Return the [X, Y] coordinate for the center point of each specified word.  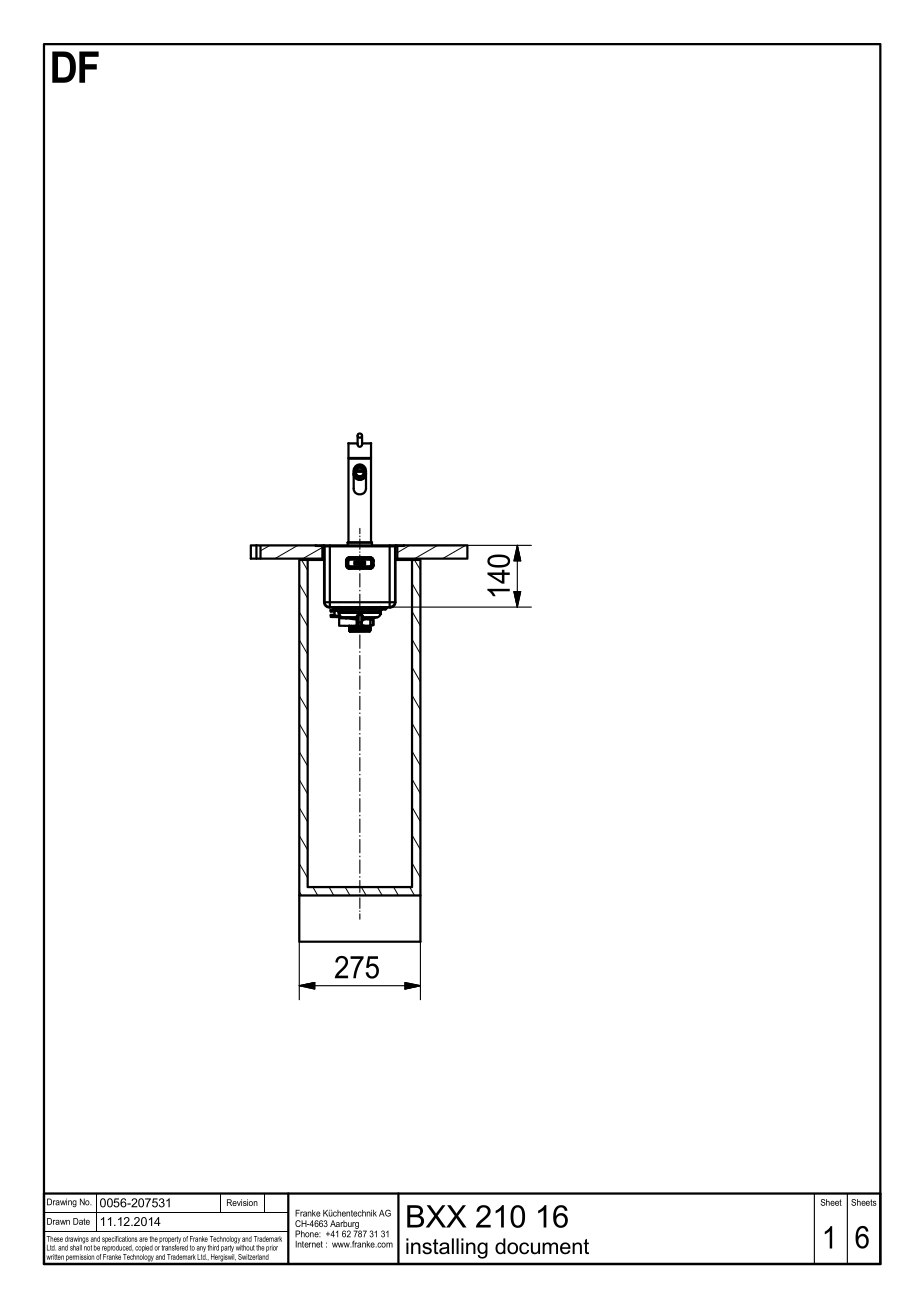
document [542, 1246]
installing [447, 1248]
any [201, 1250]
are [143, 1239]
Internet [309, 1244]
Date [81, 1221]
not [87, 1247]
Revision [242, 1202]
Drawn [58, 1221]
